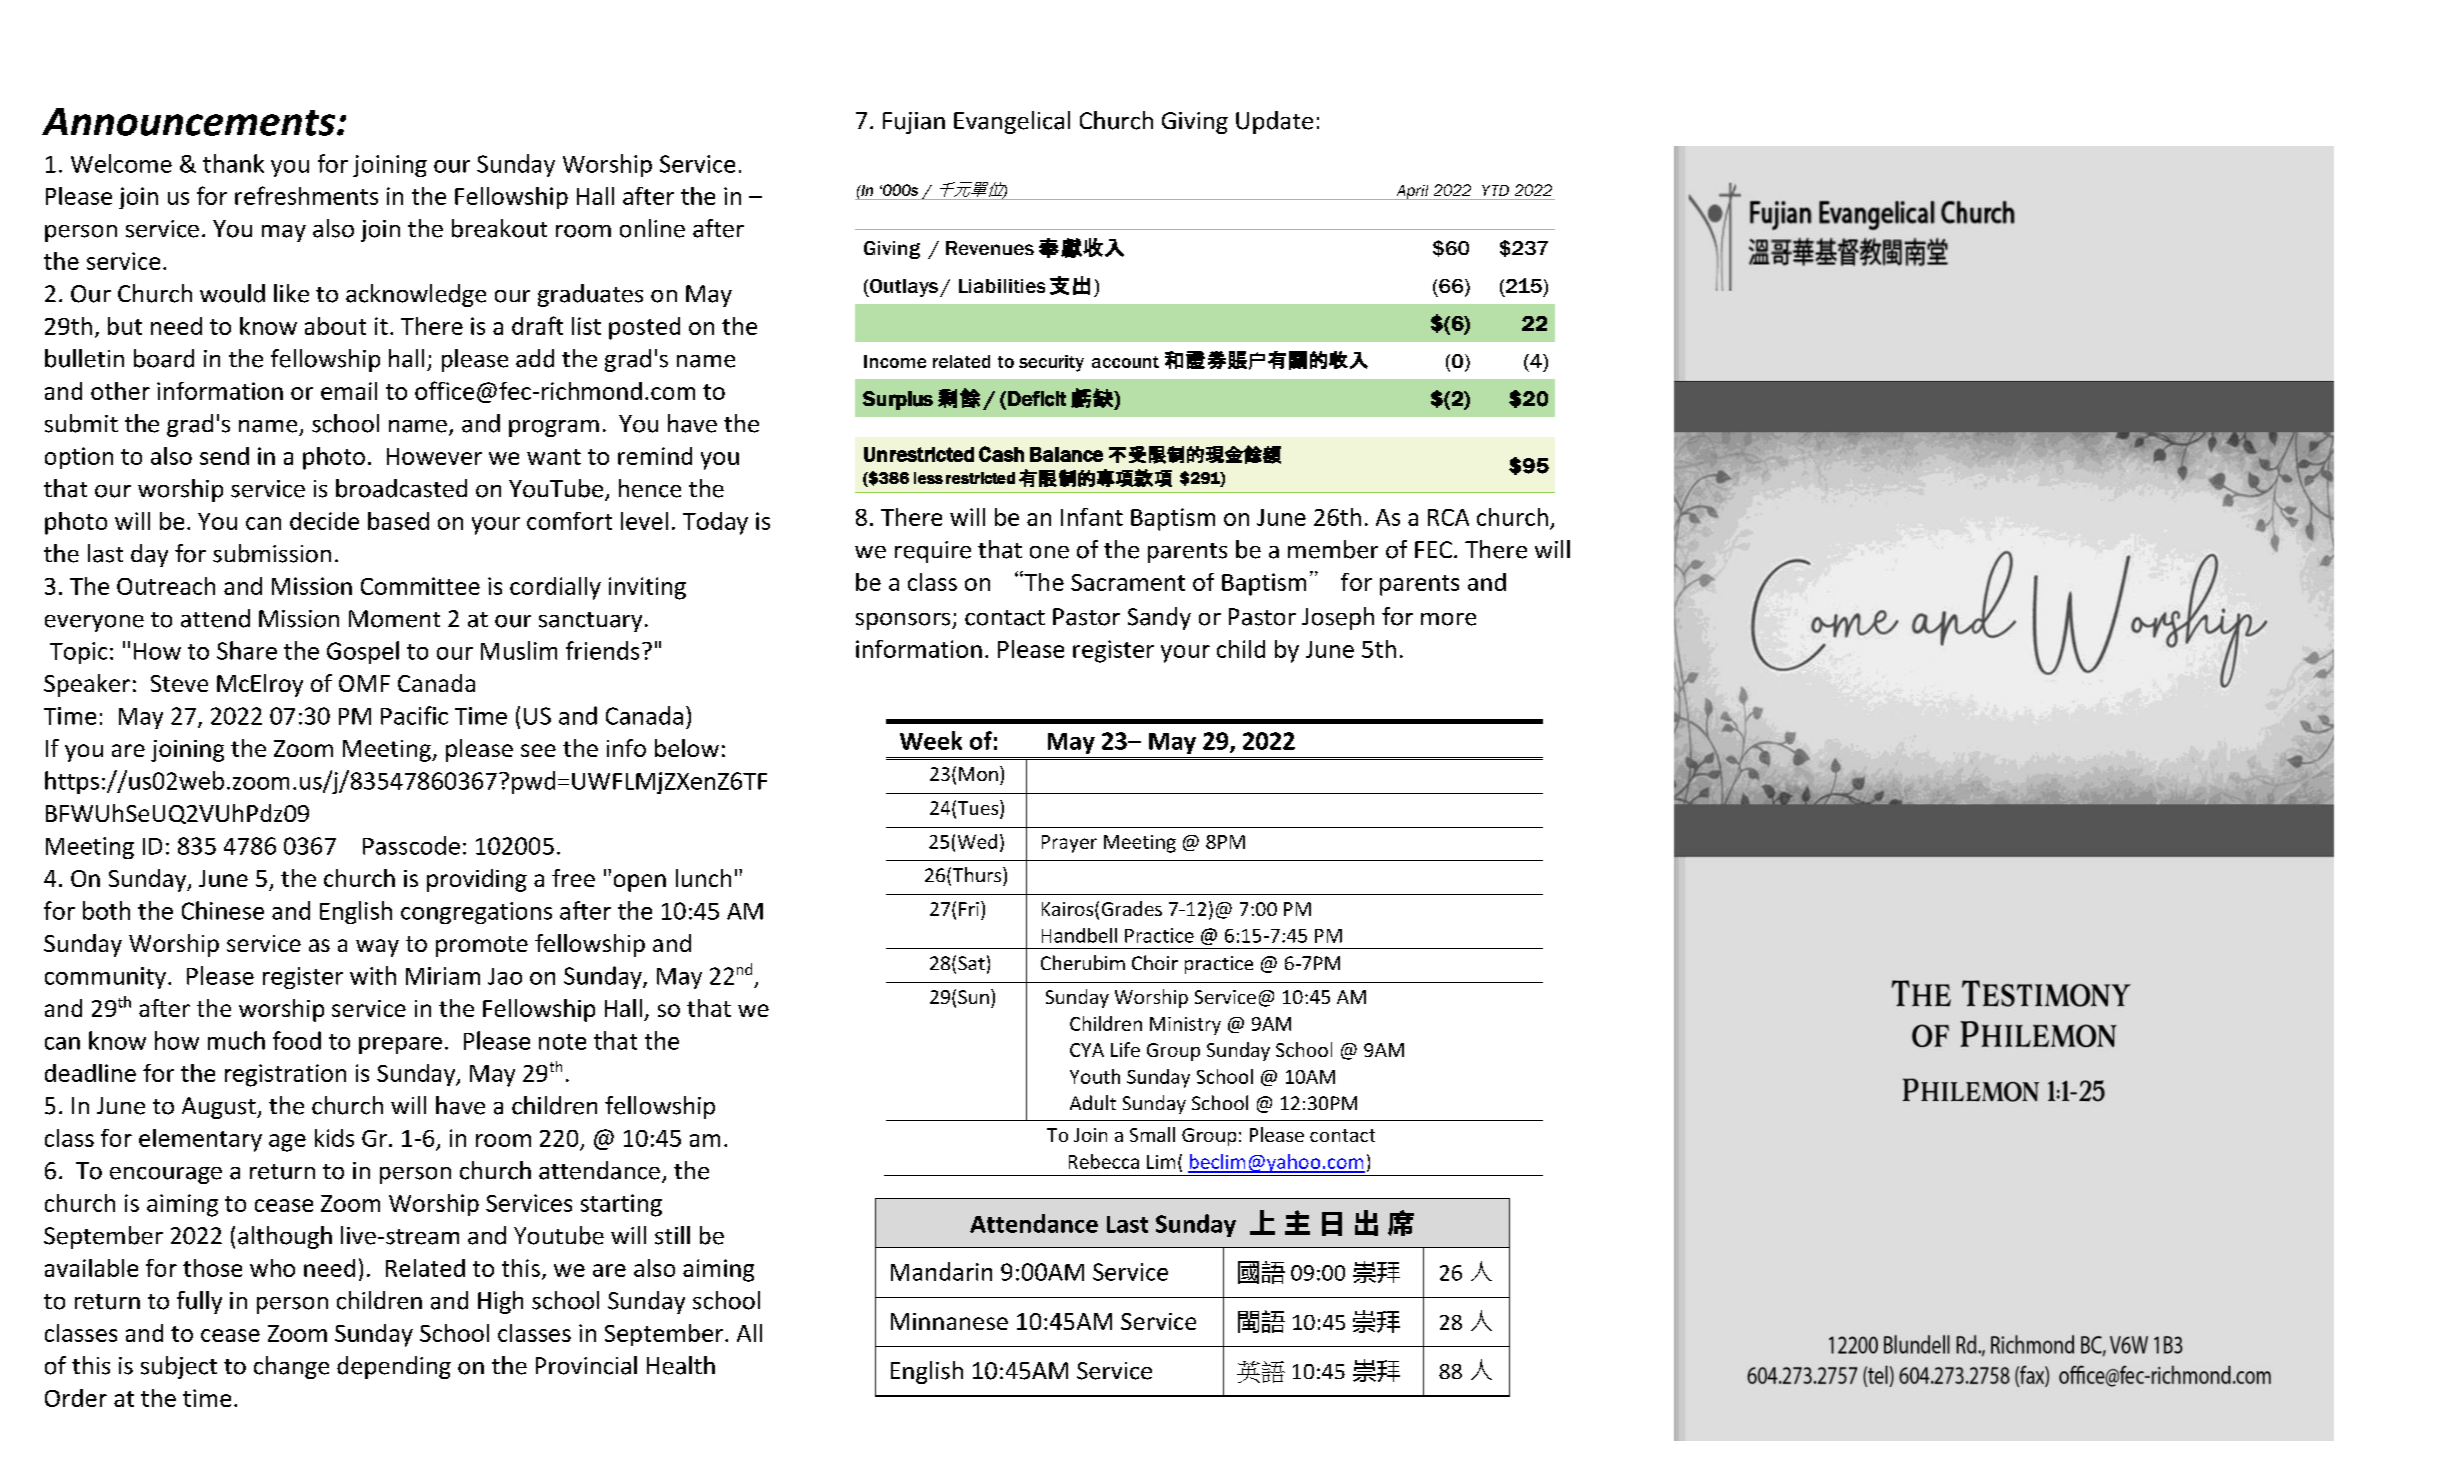  What do you see at coordinates (914, 123) in the screenshot?
I see `Fujian` at bounding box center [914, 123].
